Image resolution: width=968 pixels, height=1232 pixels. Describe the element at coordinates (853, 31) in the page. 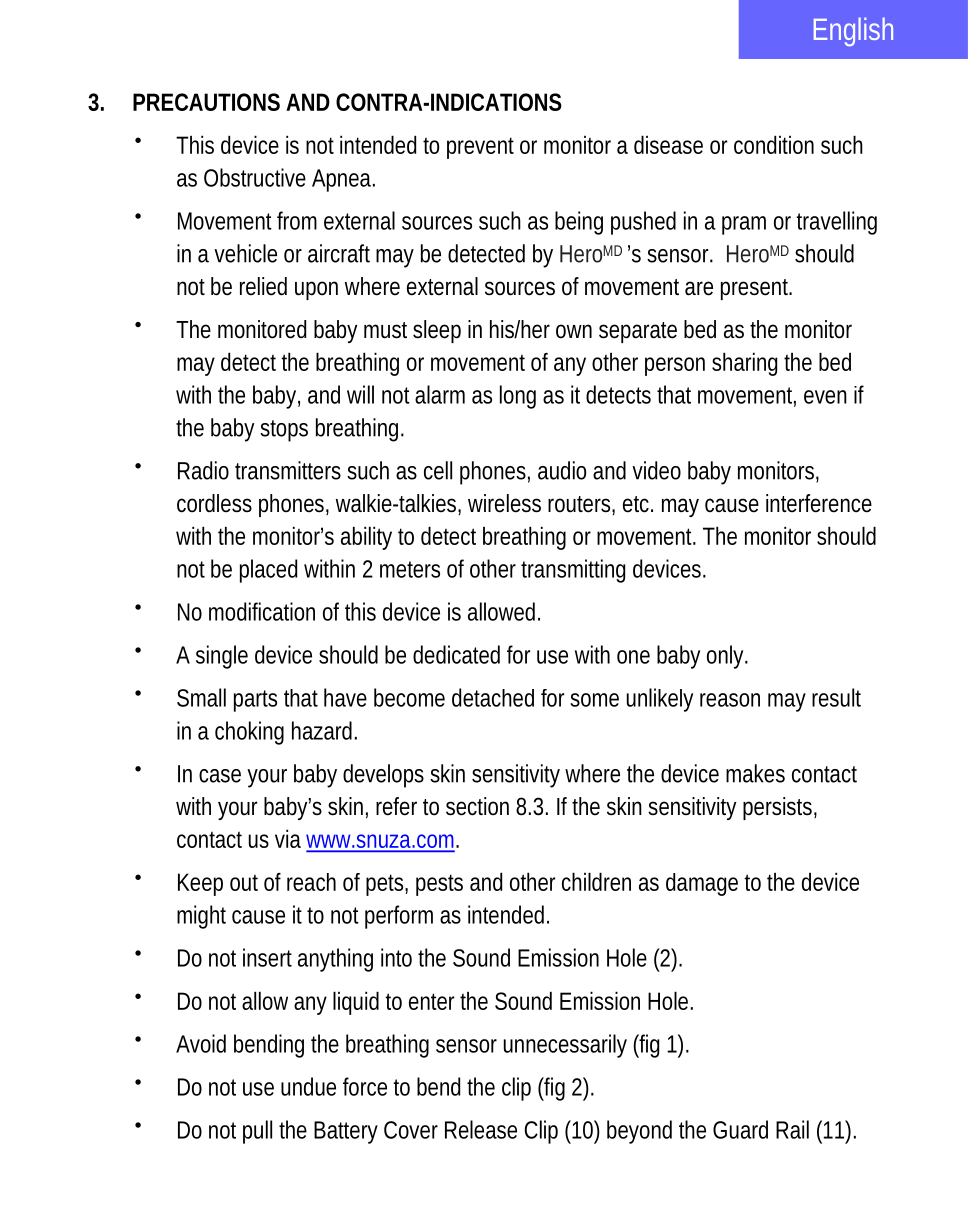

I see `English` at that location.
